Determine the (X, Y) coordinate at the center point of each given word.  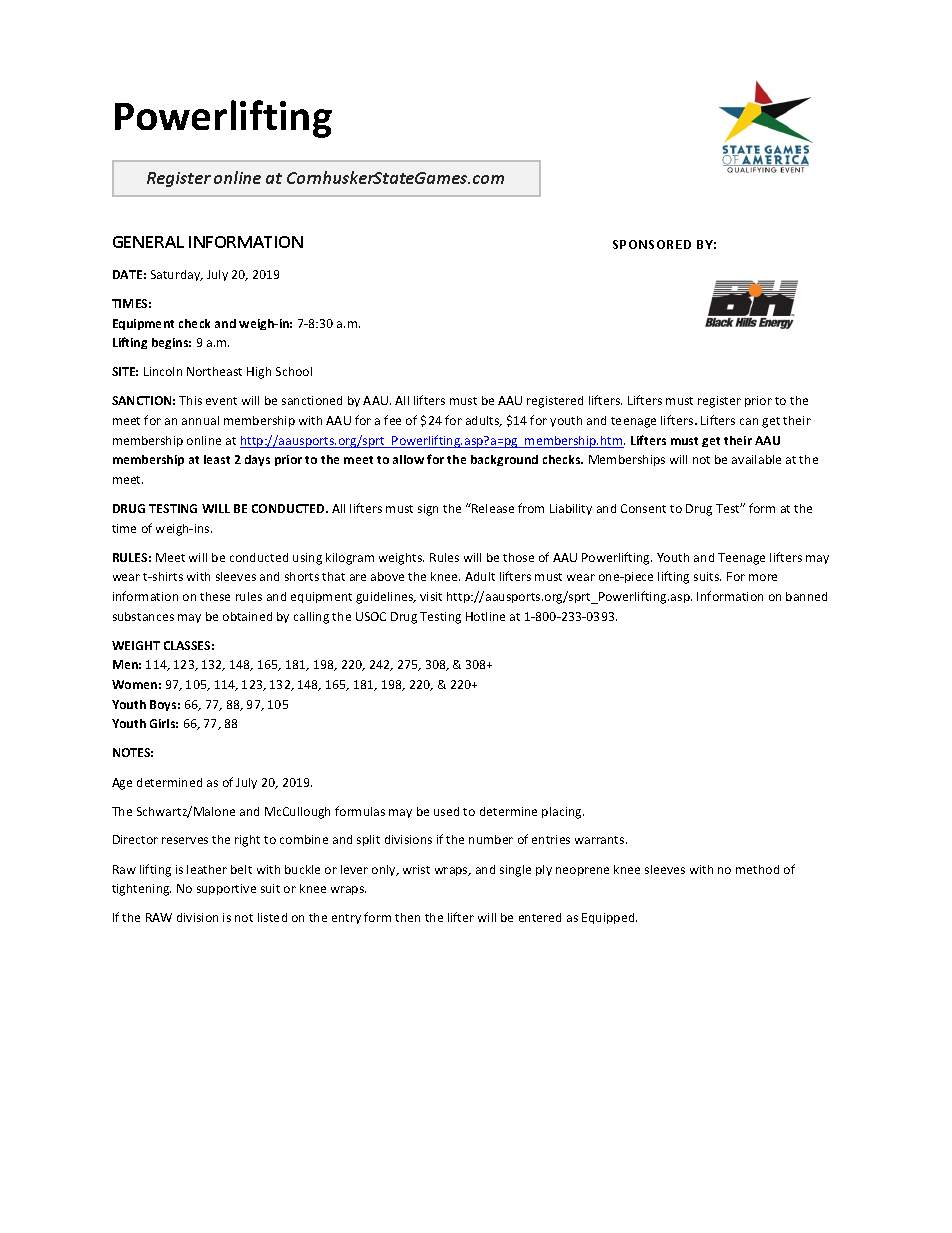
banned (806, 596)
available (756, 459)
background (504, 460)
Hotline (485, 616)
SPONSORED (652, 244)
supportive (226, 889)
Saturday (177, 275)
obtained (247, 616)
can (749, 421)
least (217, 459)
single (515, 871)
